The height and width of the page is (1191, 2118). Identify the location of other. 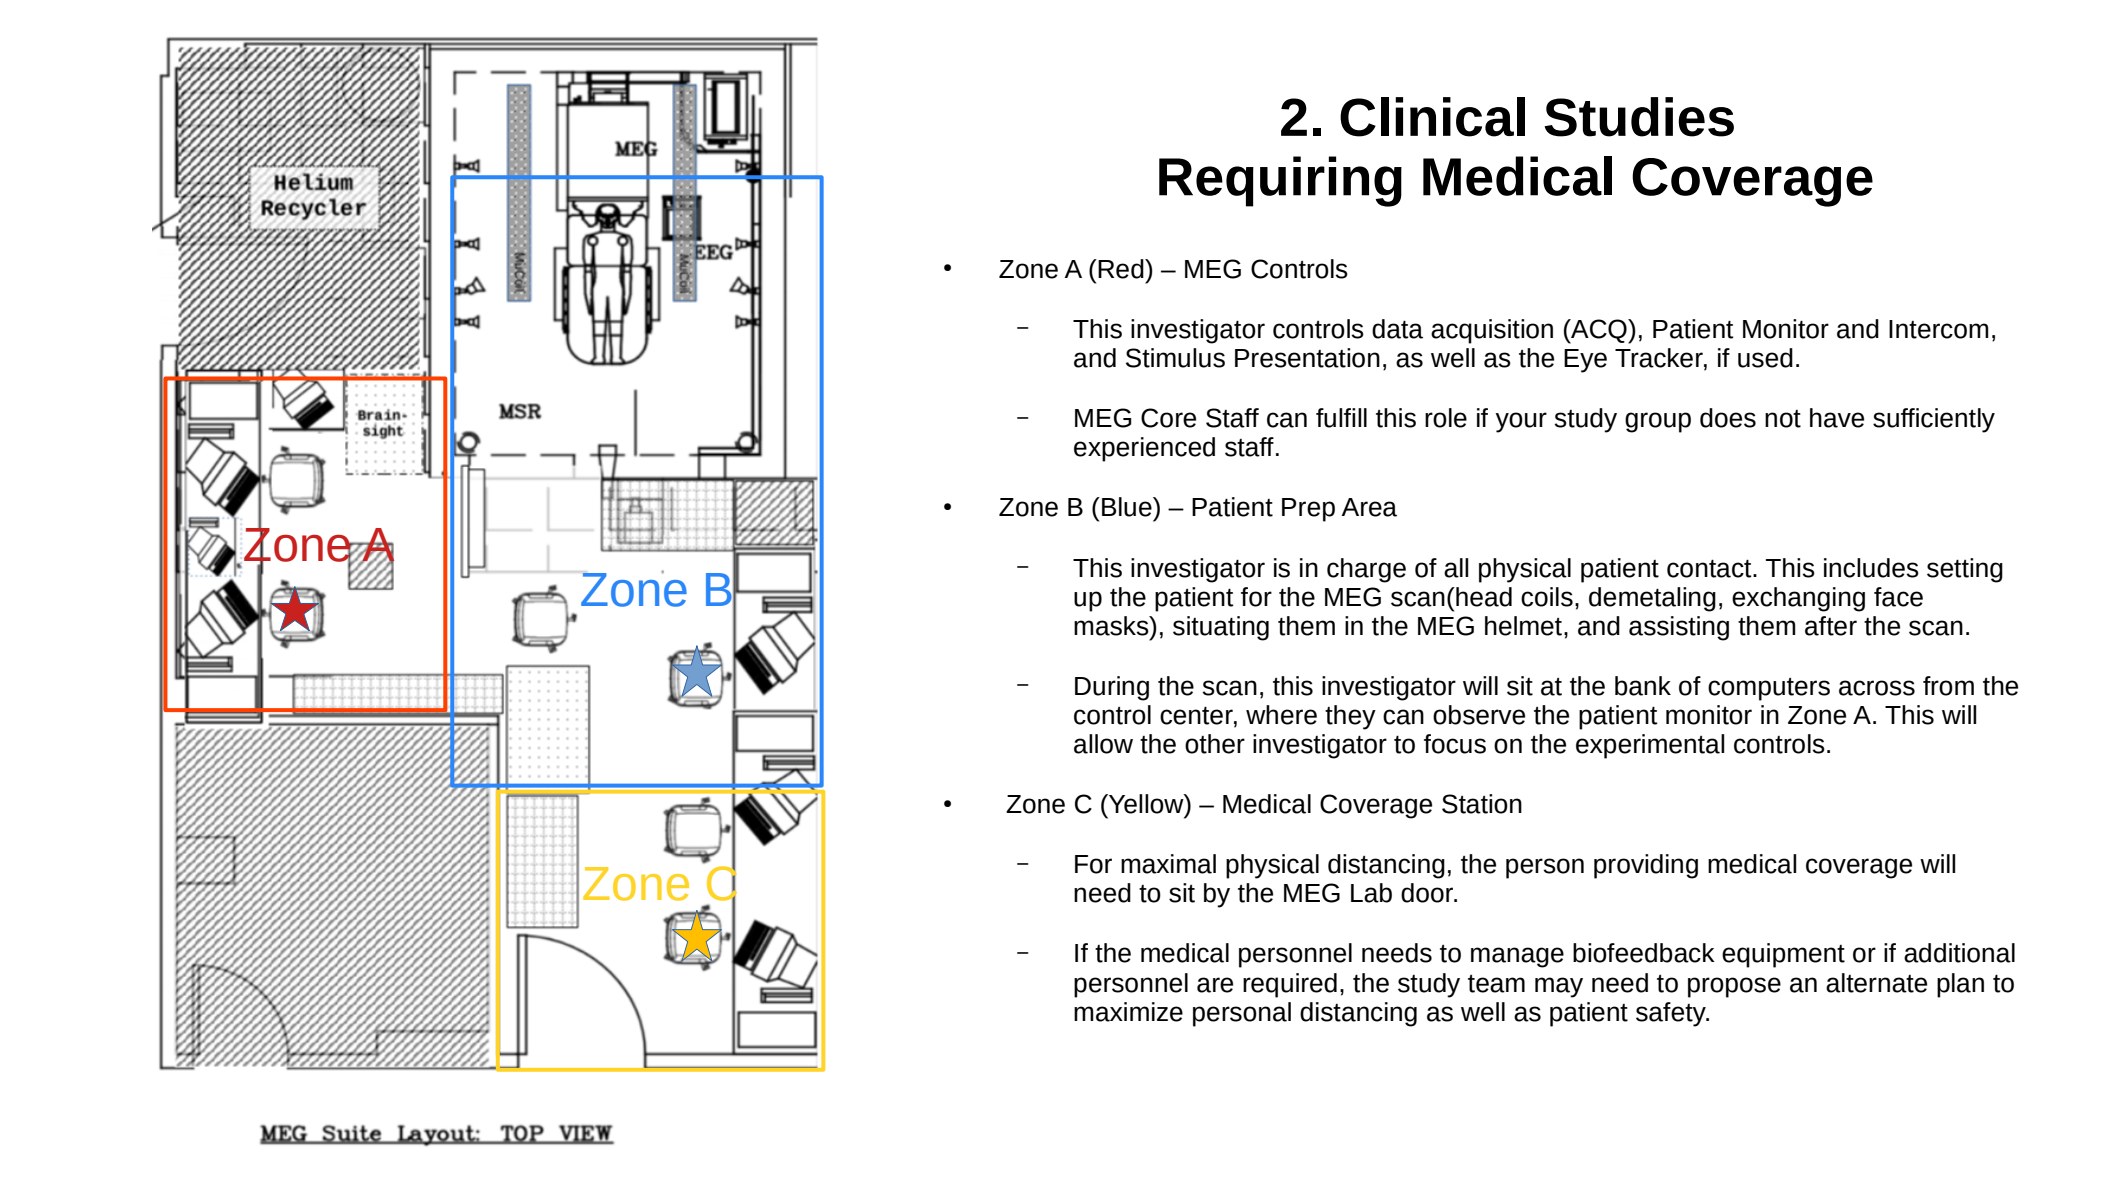
(1215, 744).
